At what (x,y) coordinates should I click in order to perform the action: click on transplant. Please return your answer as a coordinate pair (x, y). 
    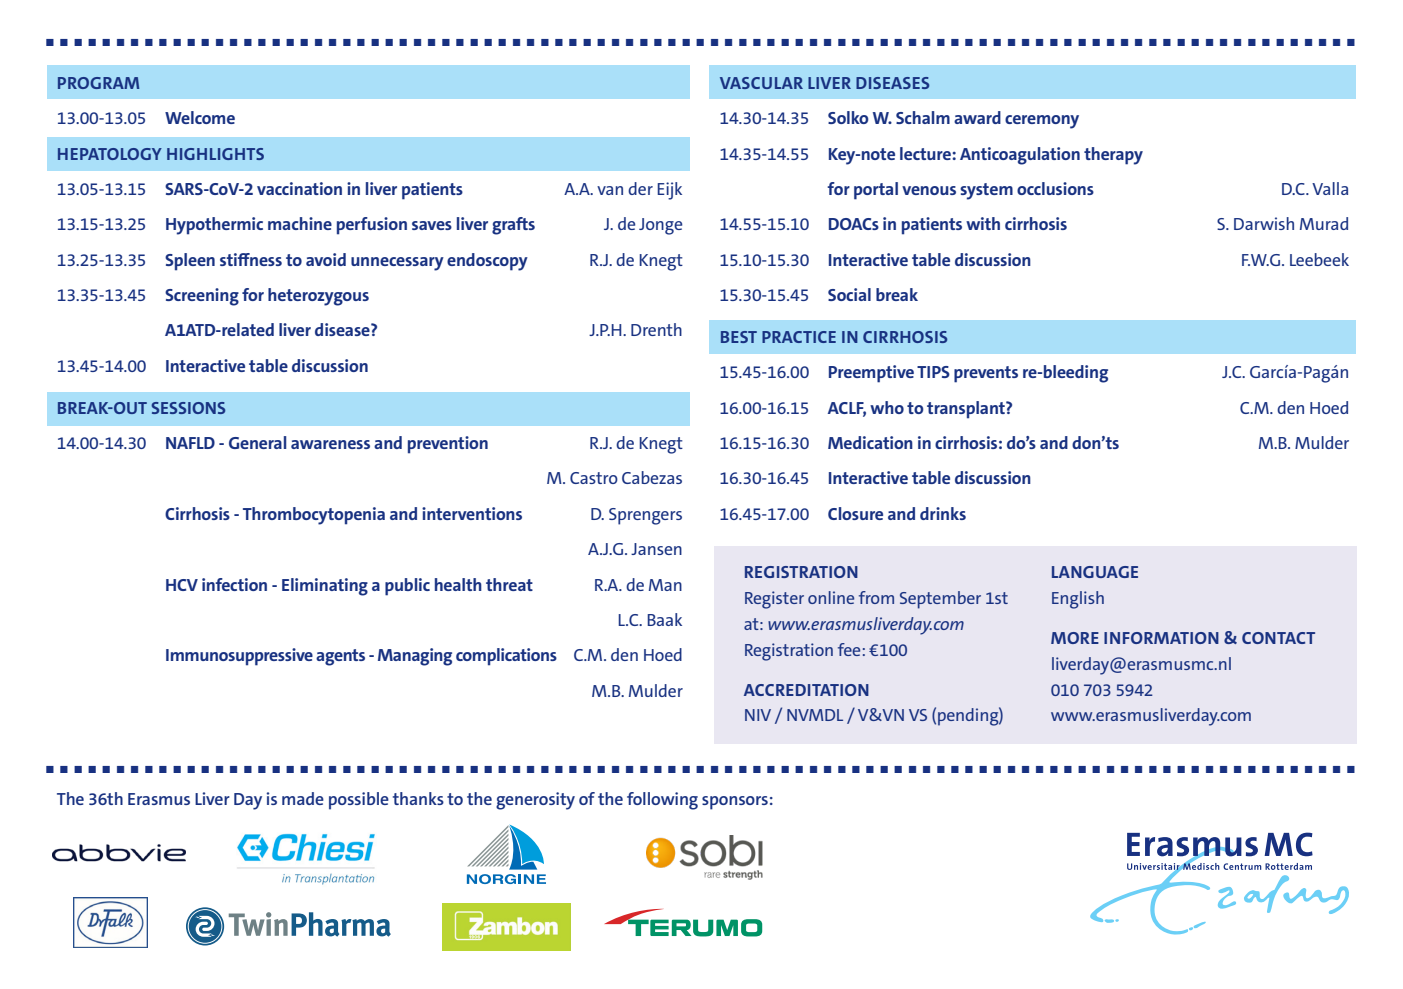
    Looking at the image, I should click on (967, 410).
